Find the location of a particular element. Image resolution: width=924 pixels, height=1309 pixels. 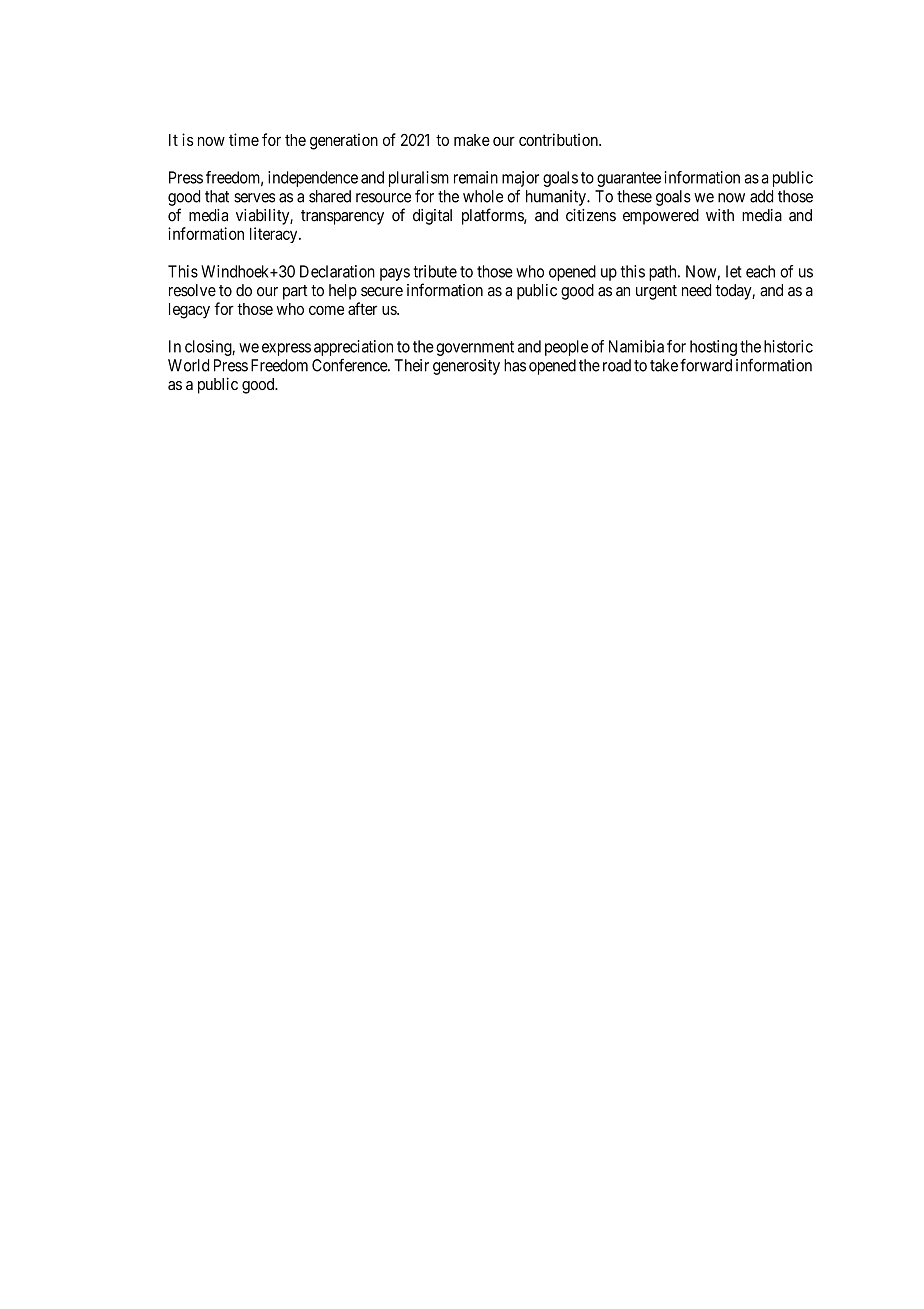

contribution is located at coordinates (559, 139).
